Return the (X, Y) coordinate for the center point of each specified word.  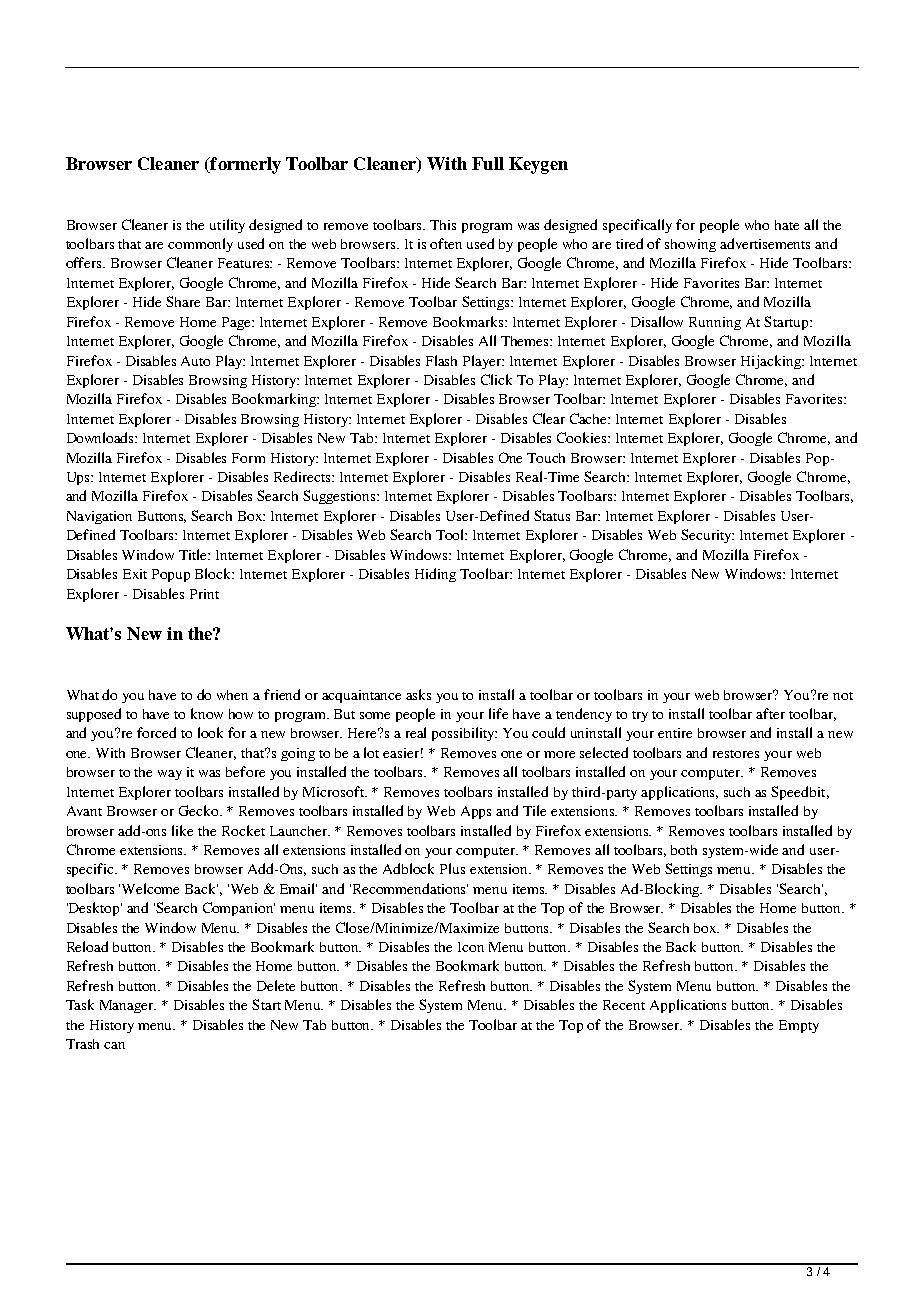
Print (204, 594)
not (843, 696)
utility (227, 226)
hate (787, 225)
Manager (128, 1006)
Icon (471, 947)
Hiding (435, 575)
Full (488, 163)
